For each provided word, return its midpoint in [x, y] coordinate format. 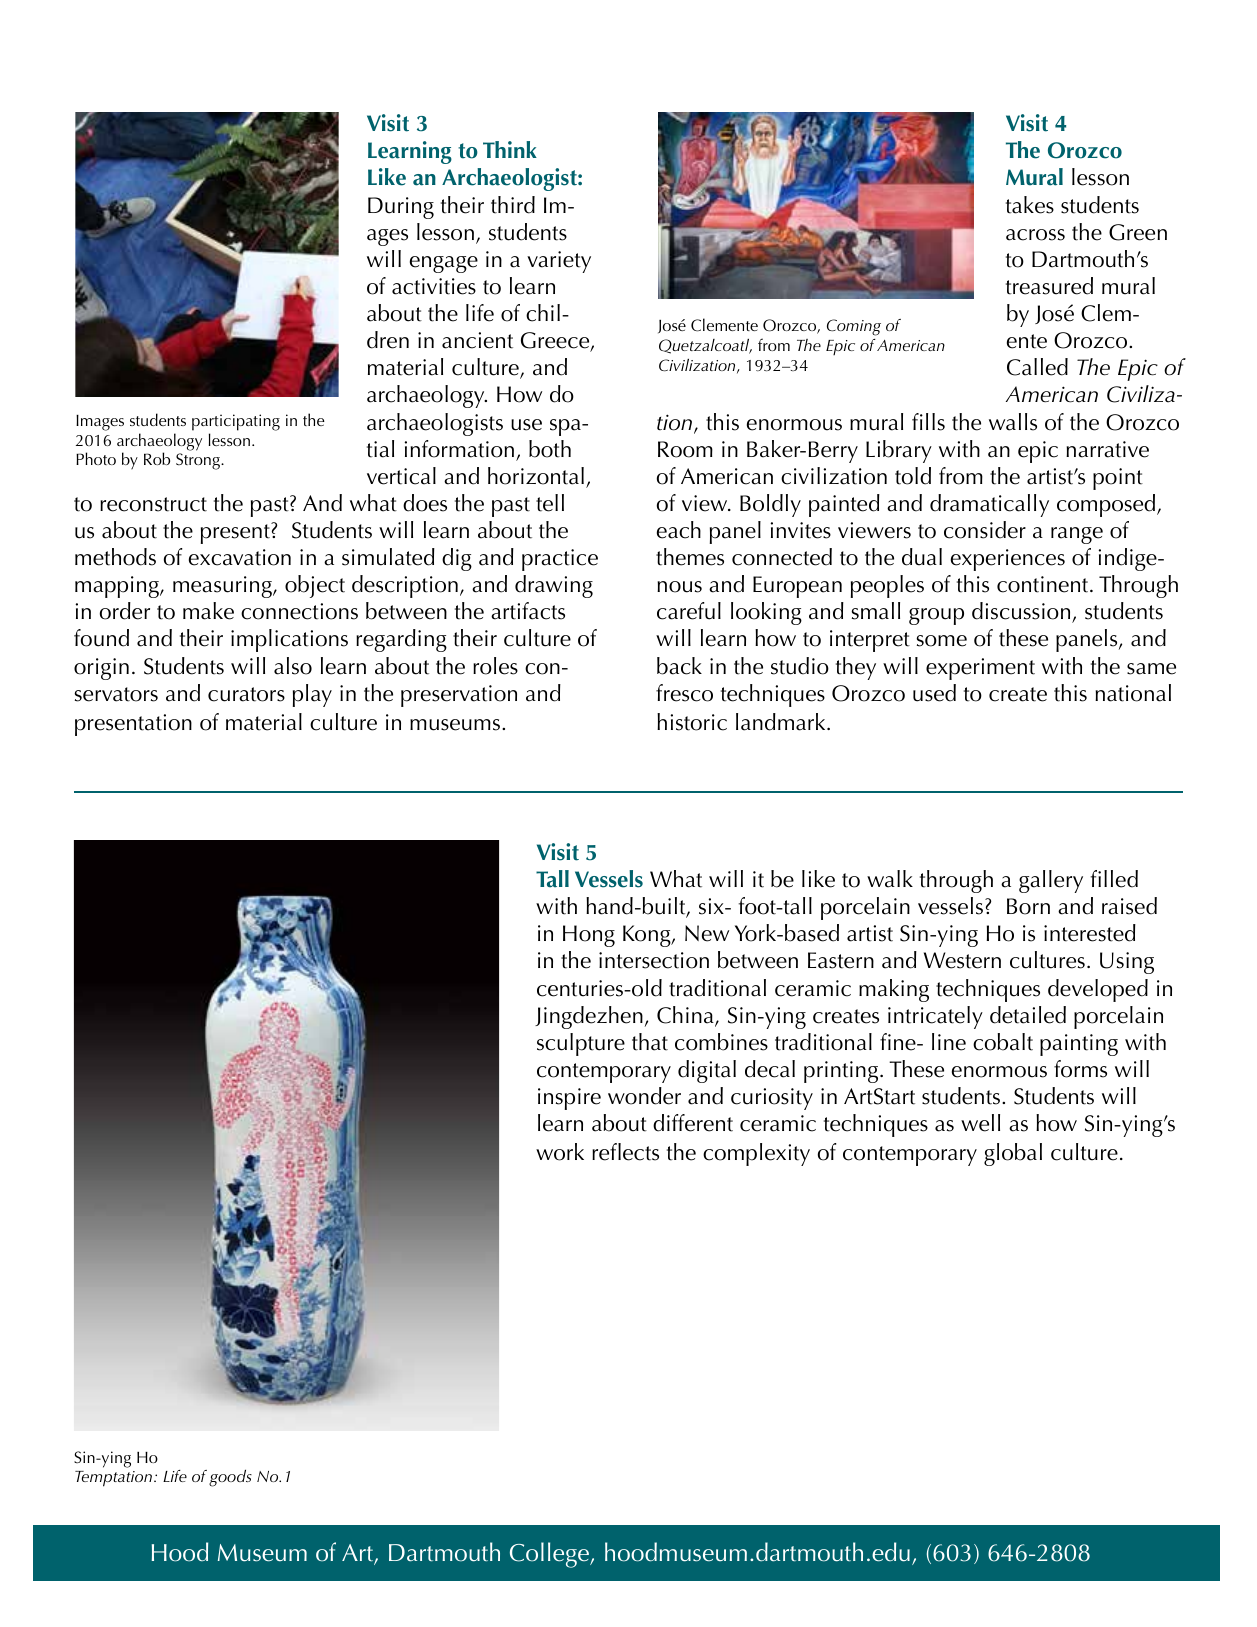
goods [230, 1478]
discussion [1022, 612]
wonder [644, 1096]
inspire [569, 1099]
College [550, 1555]
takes [1030, 205]
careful [689, 611]
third [513, 205]
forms [1080, 1069]
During [401, 208]
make [208, 611]
